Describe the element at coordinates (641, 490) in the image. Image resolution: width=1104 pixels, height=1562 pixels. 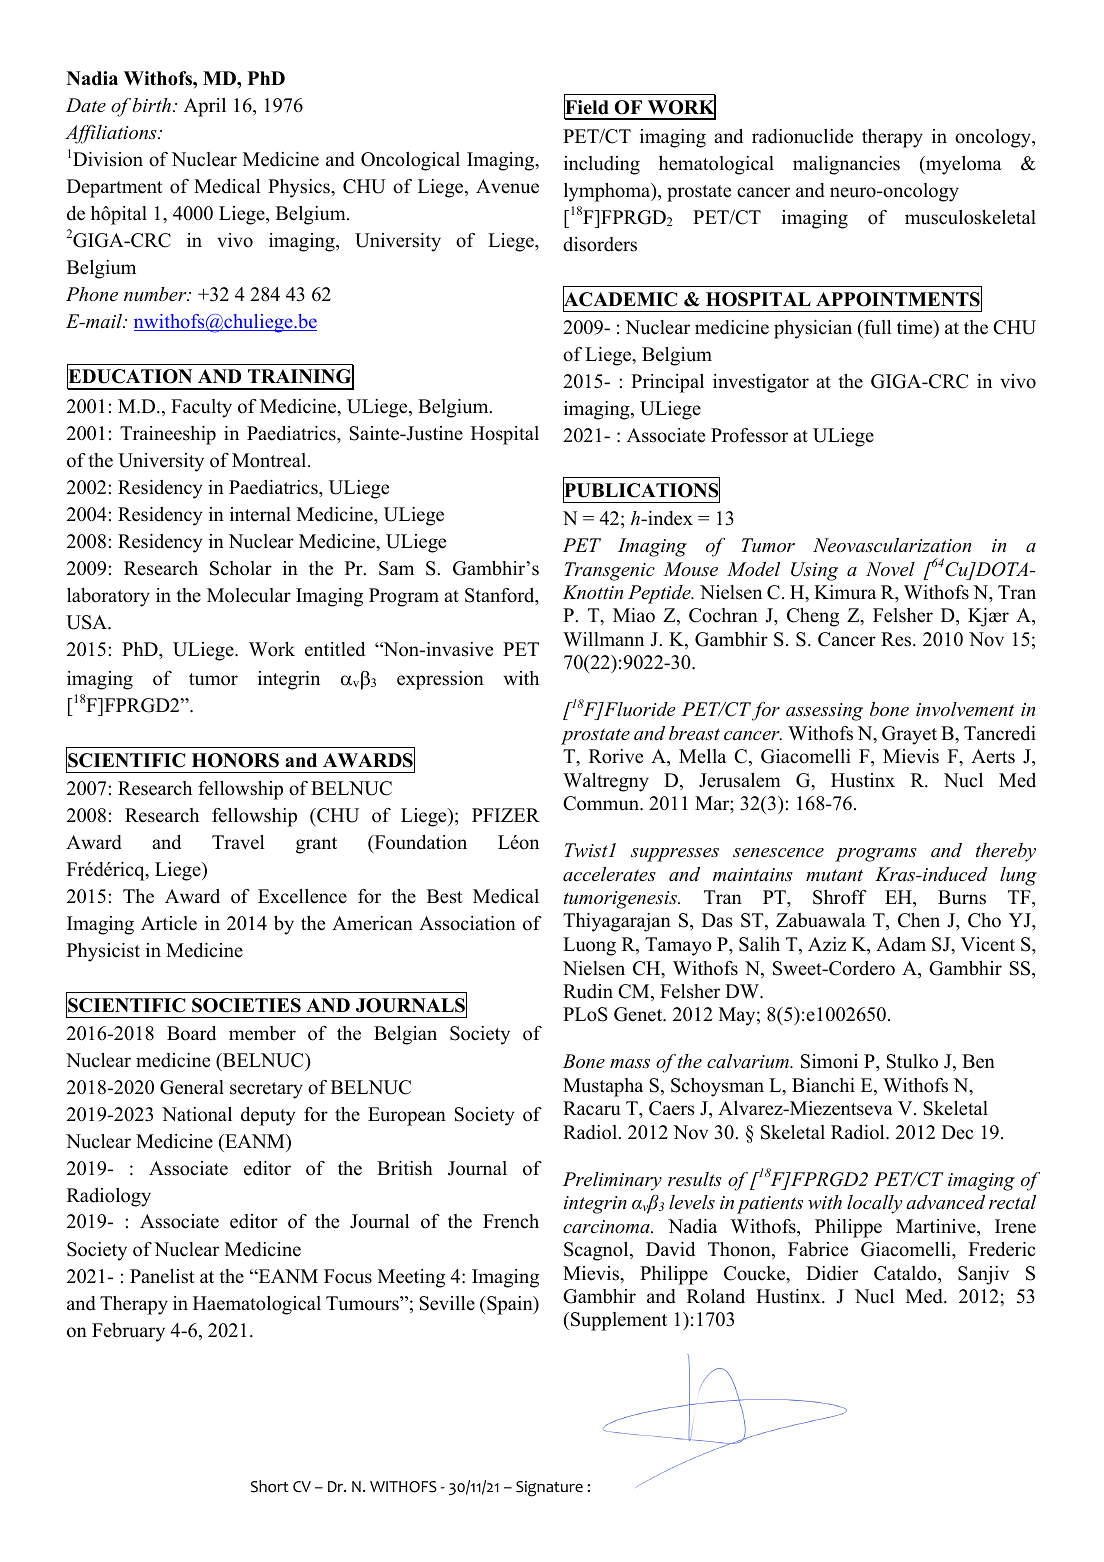
I see `PUBLICATIONS` at that location.
